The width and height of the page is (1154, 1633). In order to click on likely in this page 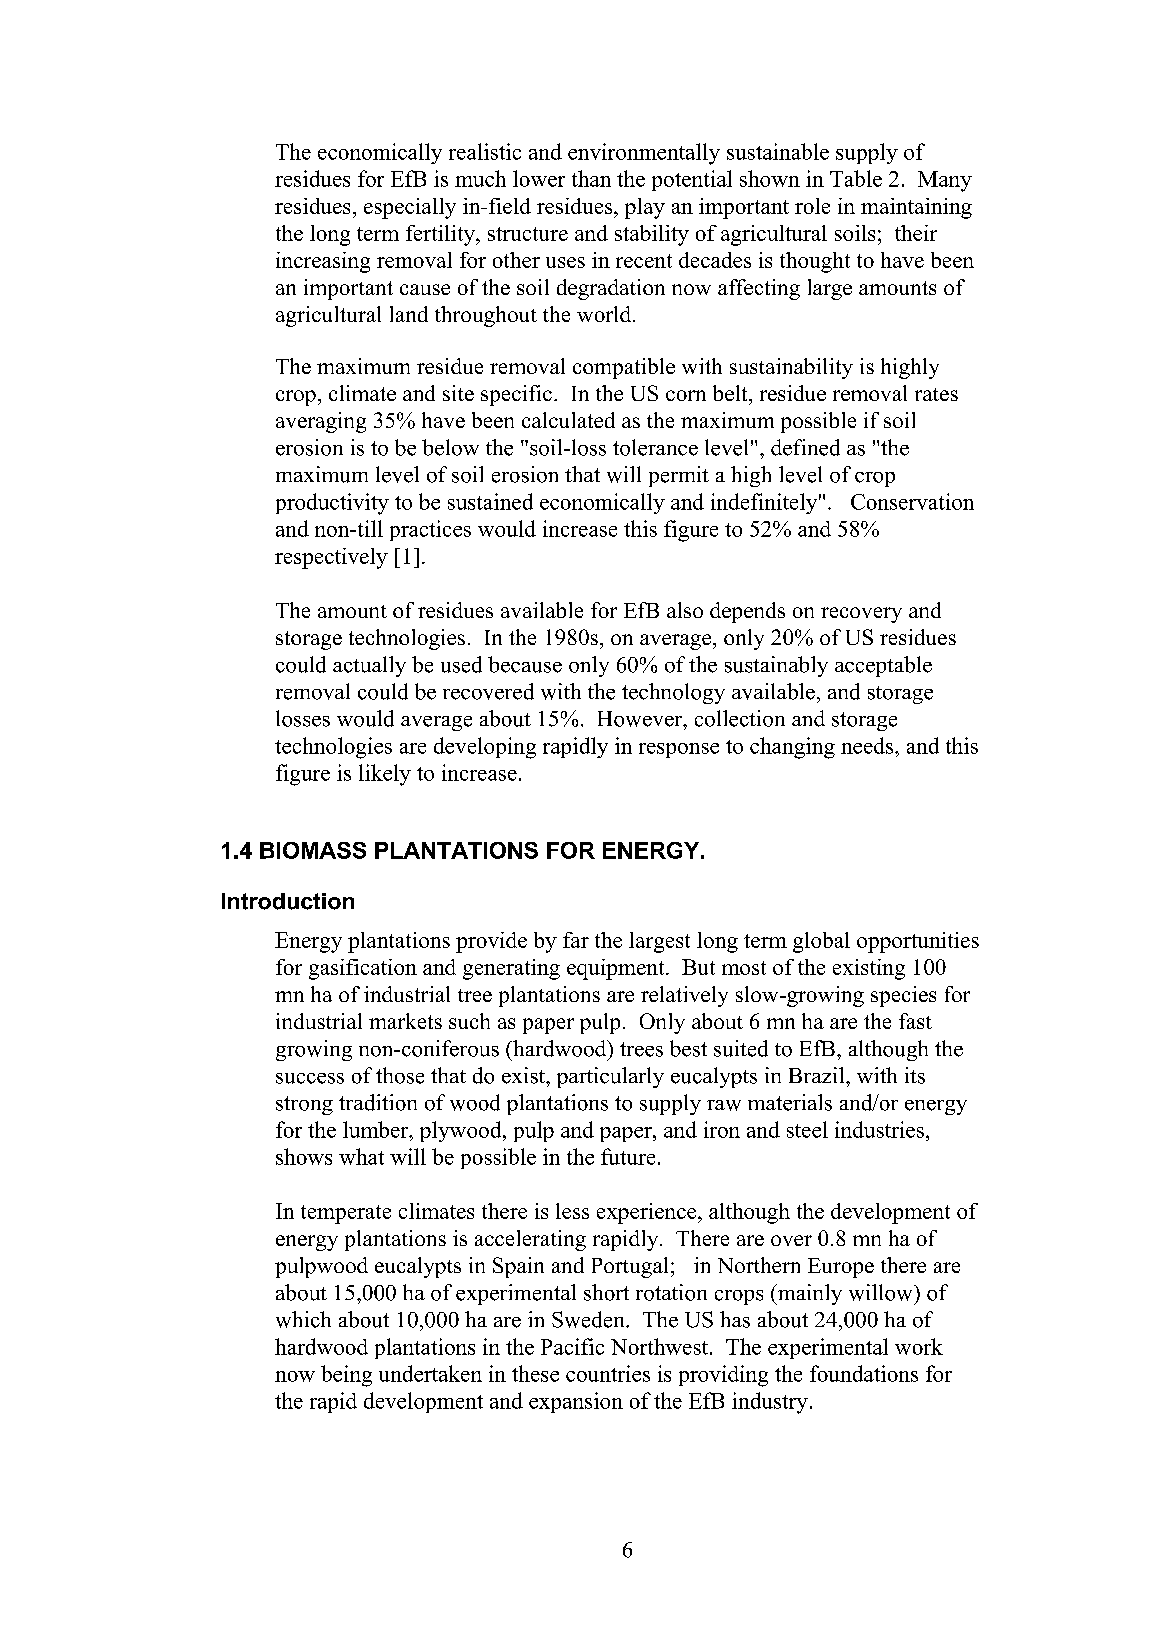, I will do `click(385, 775)`.
